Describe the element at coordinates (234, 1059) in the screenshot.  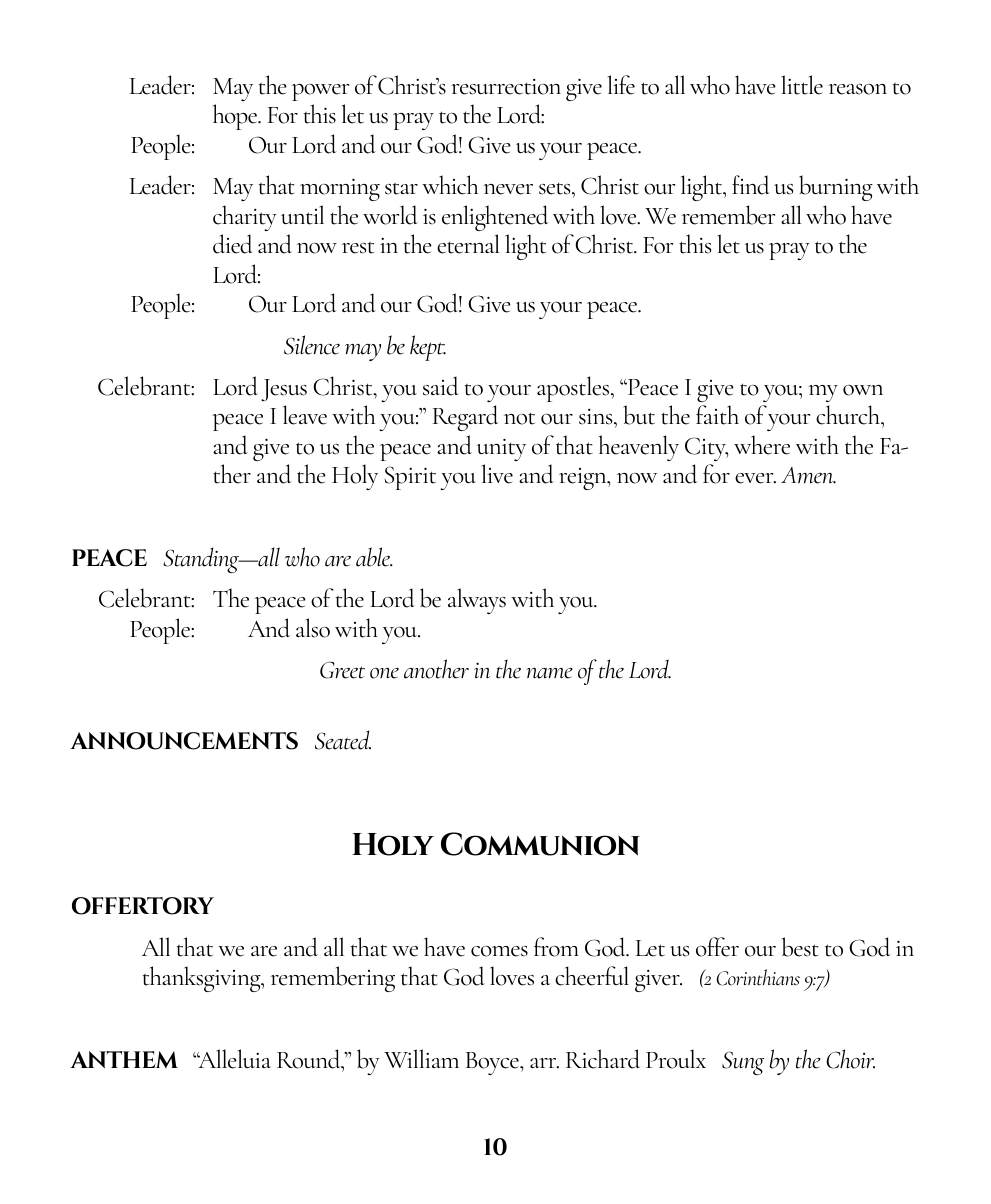
I see `Alleluia` at that location.
